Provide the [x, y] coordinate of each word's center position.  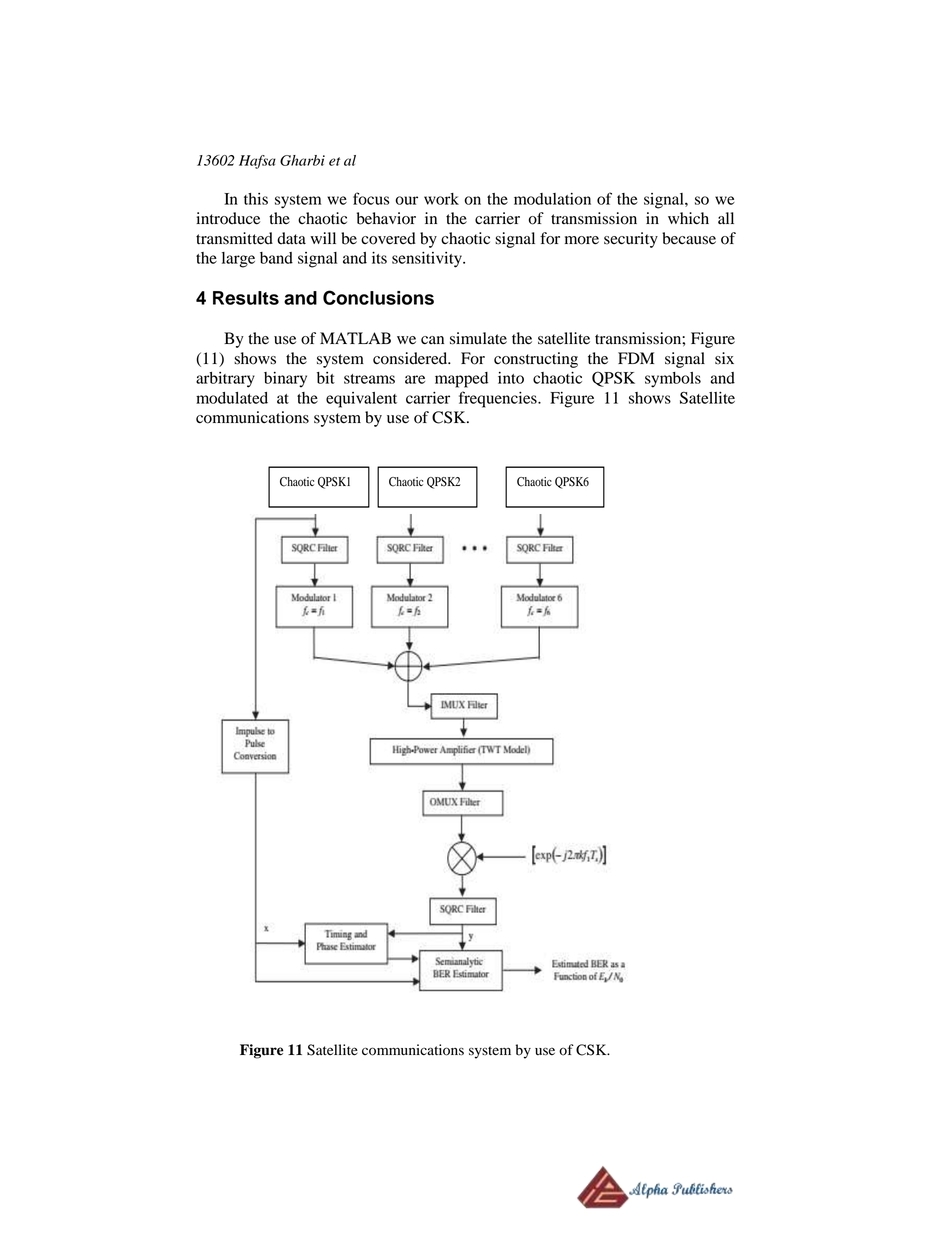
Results [246, 298]
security [631, 240]
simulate [478, 338]
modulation [552, 199]
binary [285, 380]
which [688, 218]
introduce [228, 218]
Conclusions [378, 297]
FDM [636, 358]
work [441, 199]
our [406, 200]
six [724, 358]
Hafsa [257, 162]
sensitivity [428, 260]
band [276, 258]
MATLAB [355, 338]
